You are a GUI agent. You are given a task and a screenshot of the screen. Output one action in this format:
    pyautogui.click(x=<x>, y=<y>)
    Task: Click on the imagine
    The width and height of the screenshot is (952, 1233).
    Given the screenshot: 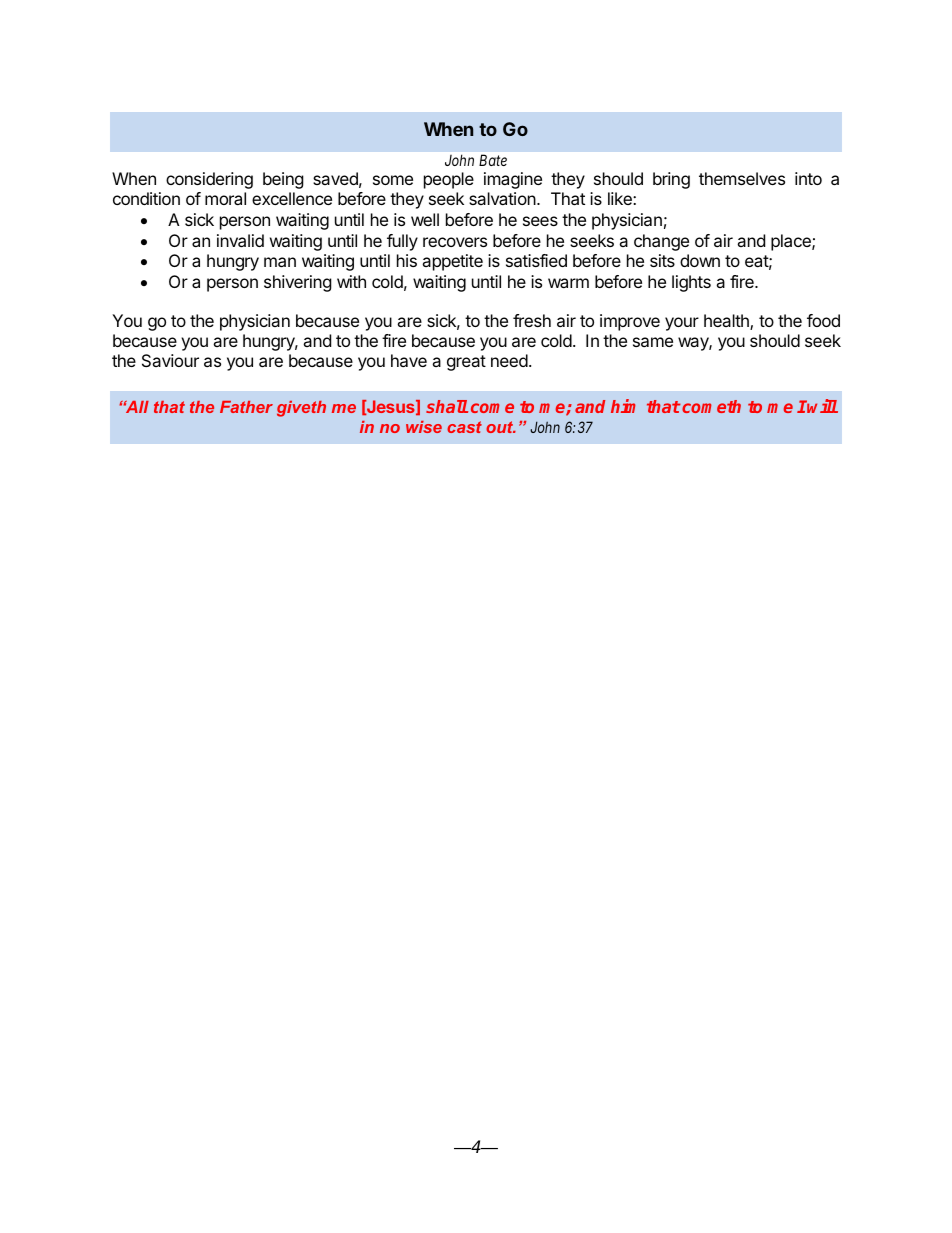 What is the action you would take?
    pyautogui.click(x=513, y=180)
